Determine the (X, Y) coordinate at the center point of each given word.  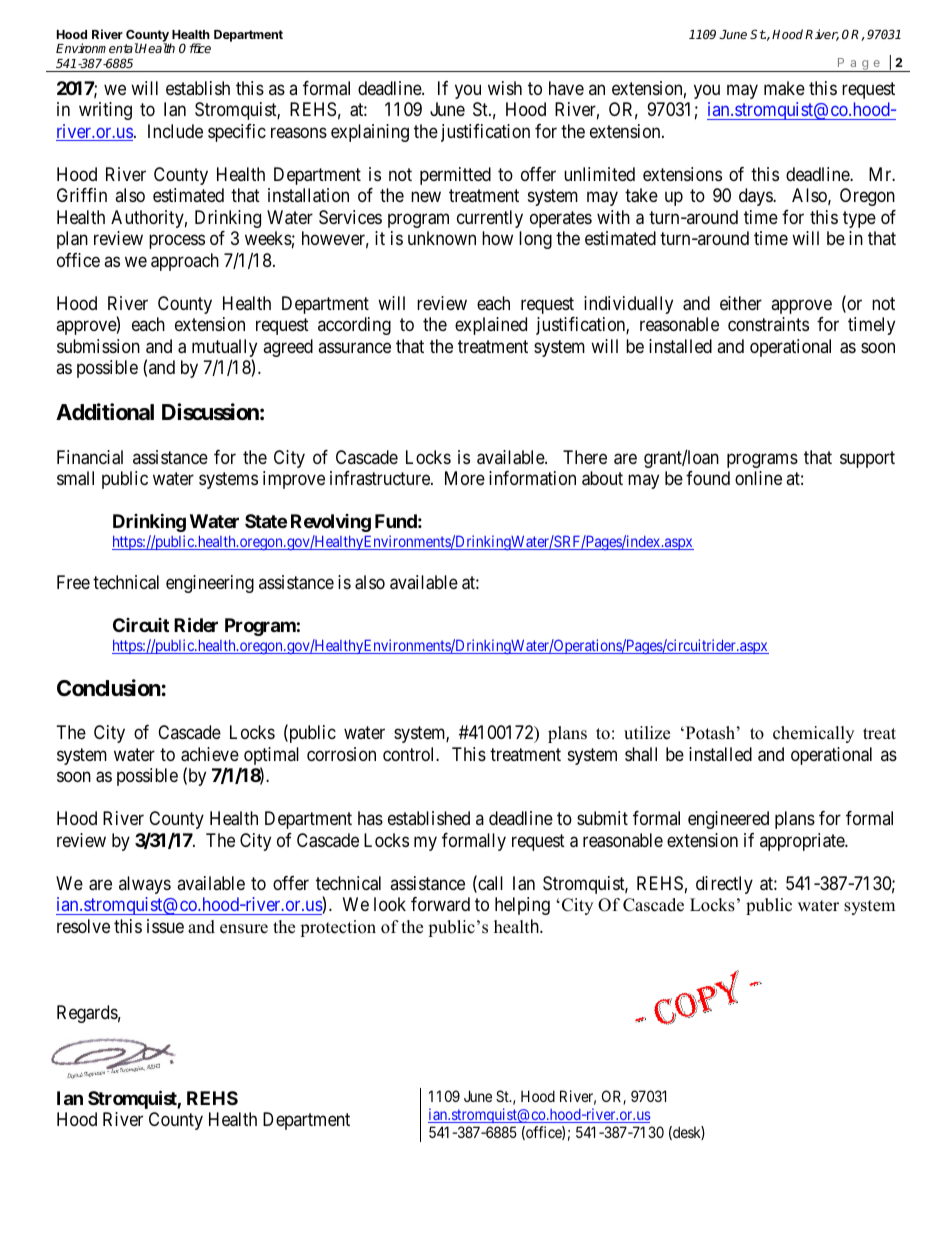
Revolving (331, 523)
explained (491, 326)
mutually (224, 349)
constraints (768, 324)
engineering (210, 584)
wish (505, 88)
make (784, 88)
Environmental (97, 48)
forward (440, 904)
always (145, 885)
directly (724, 885)
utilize (647, 733)
